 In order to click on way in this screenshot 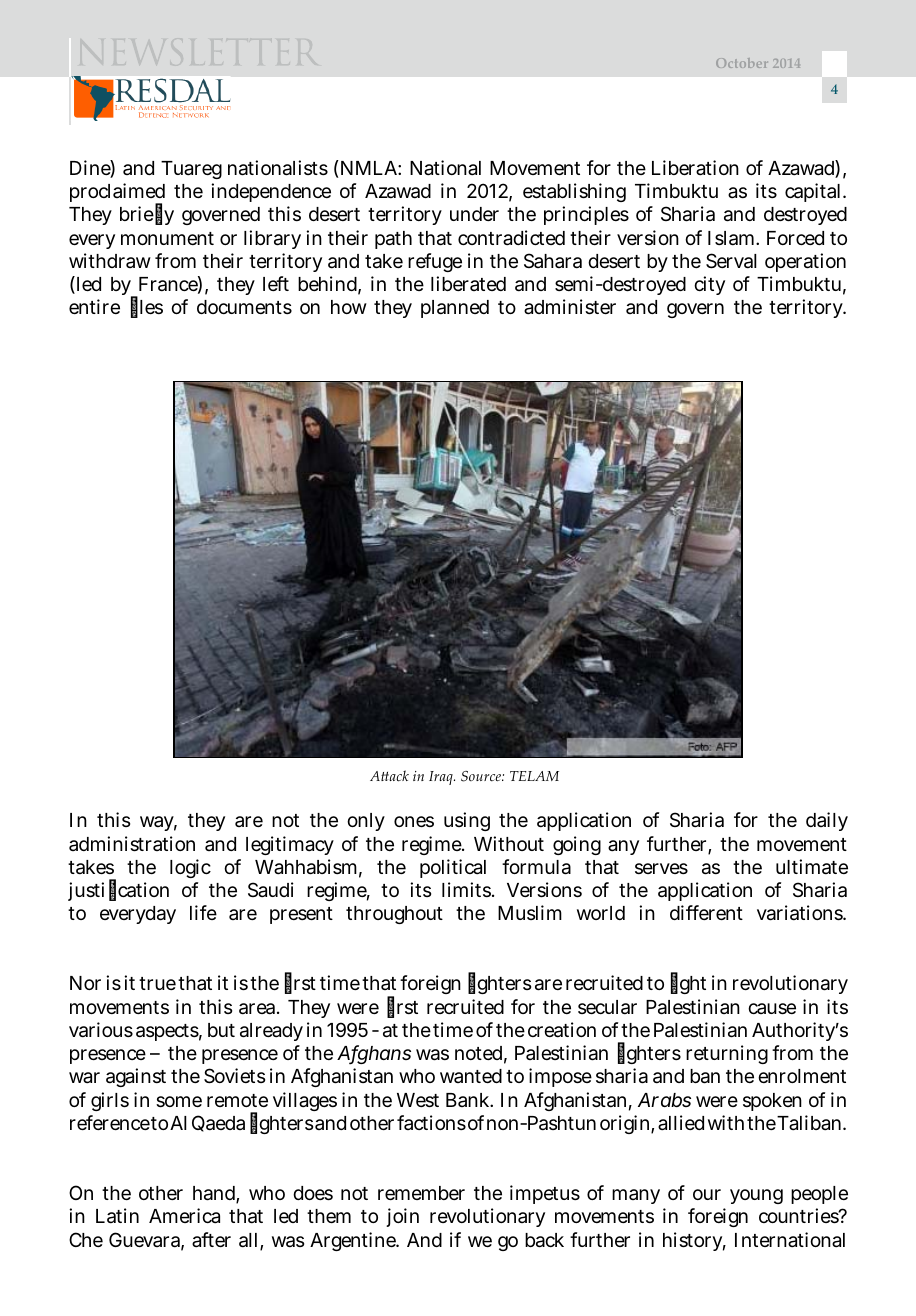, I will do `click(158, 823)`.
